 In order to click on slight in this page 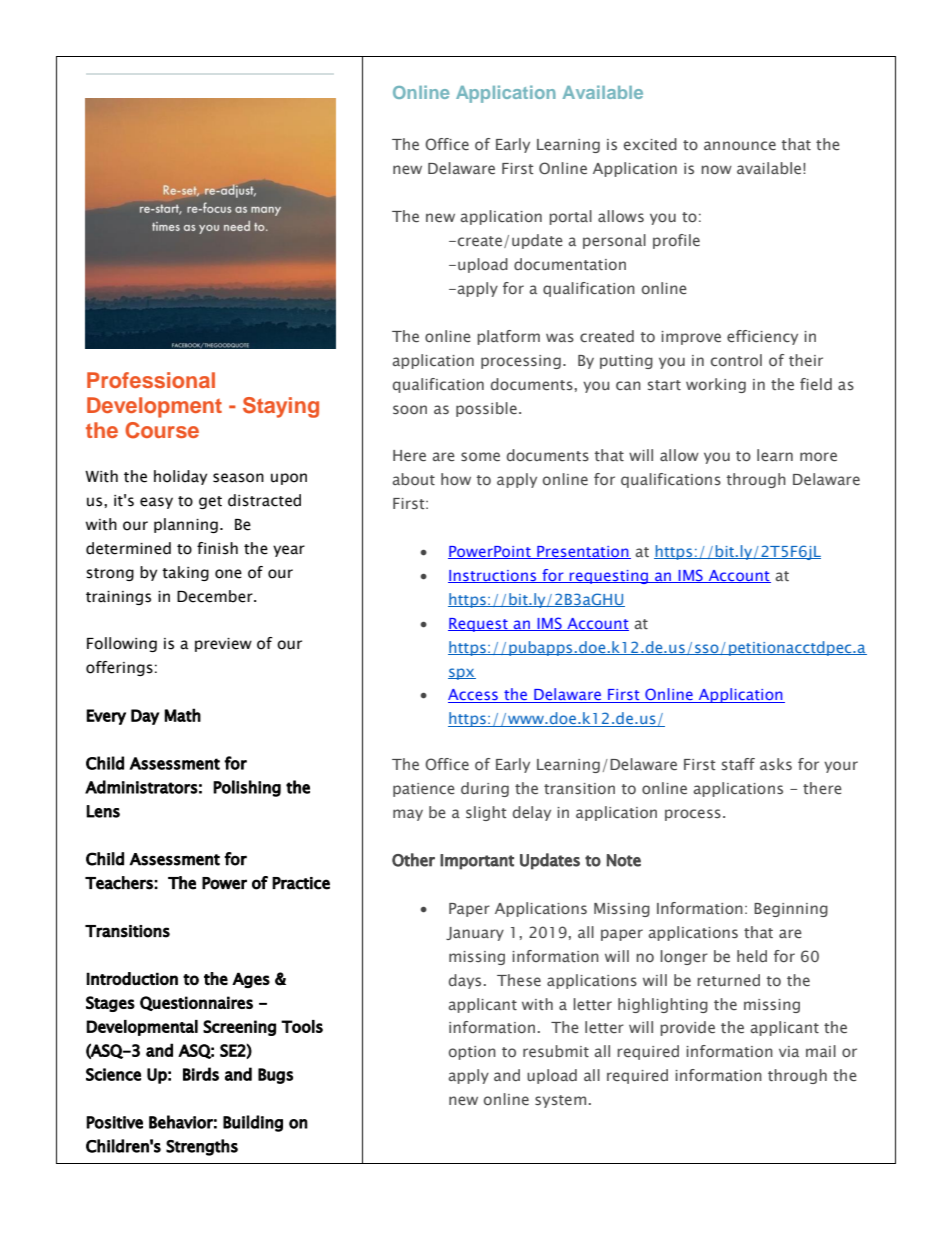, I will do `click(486, 813)`.
